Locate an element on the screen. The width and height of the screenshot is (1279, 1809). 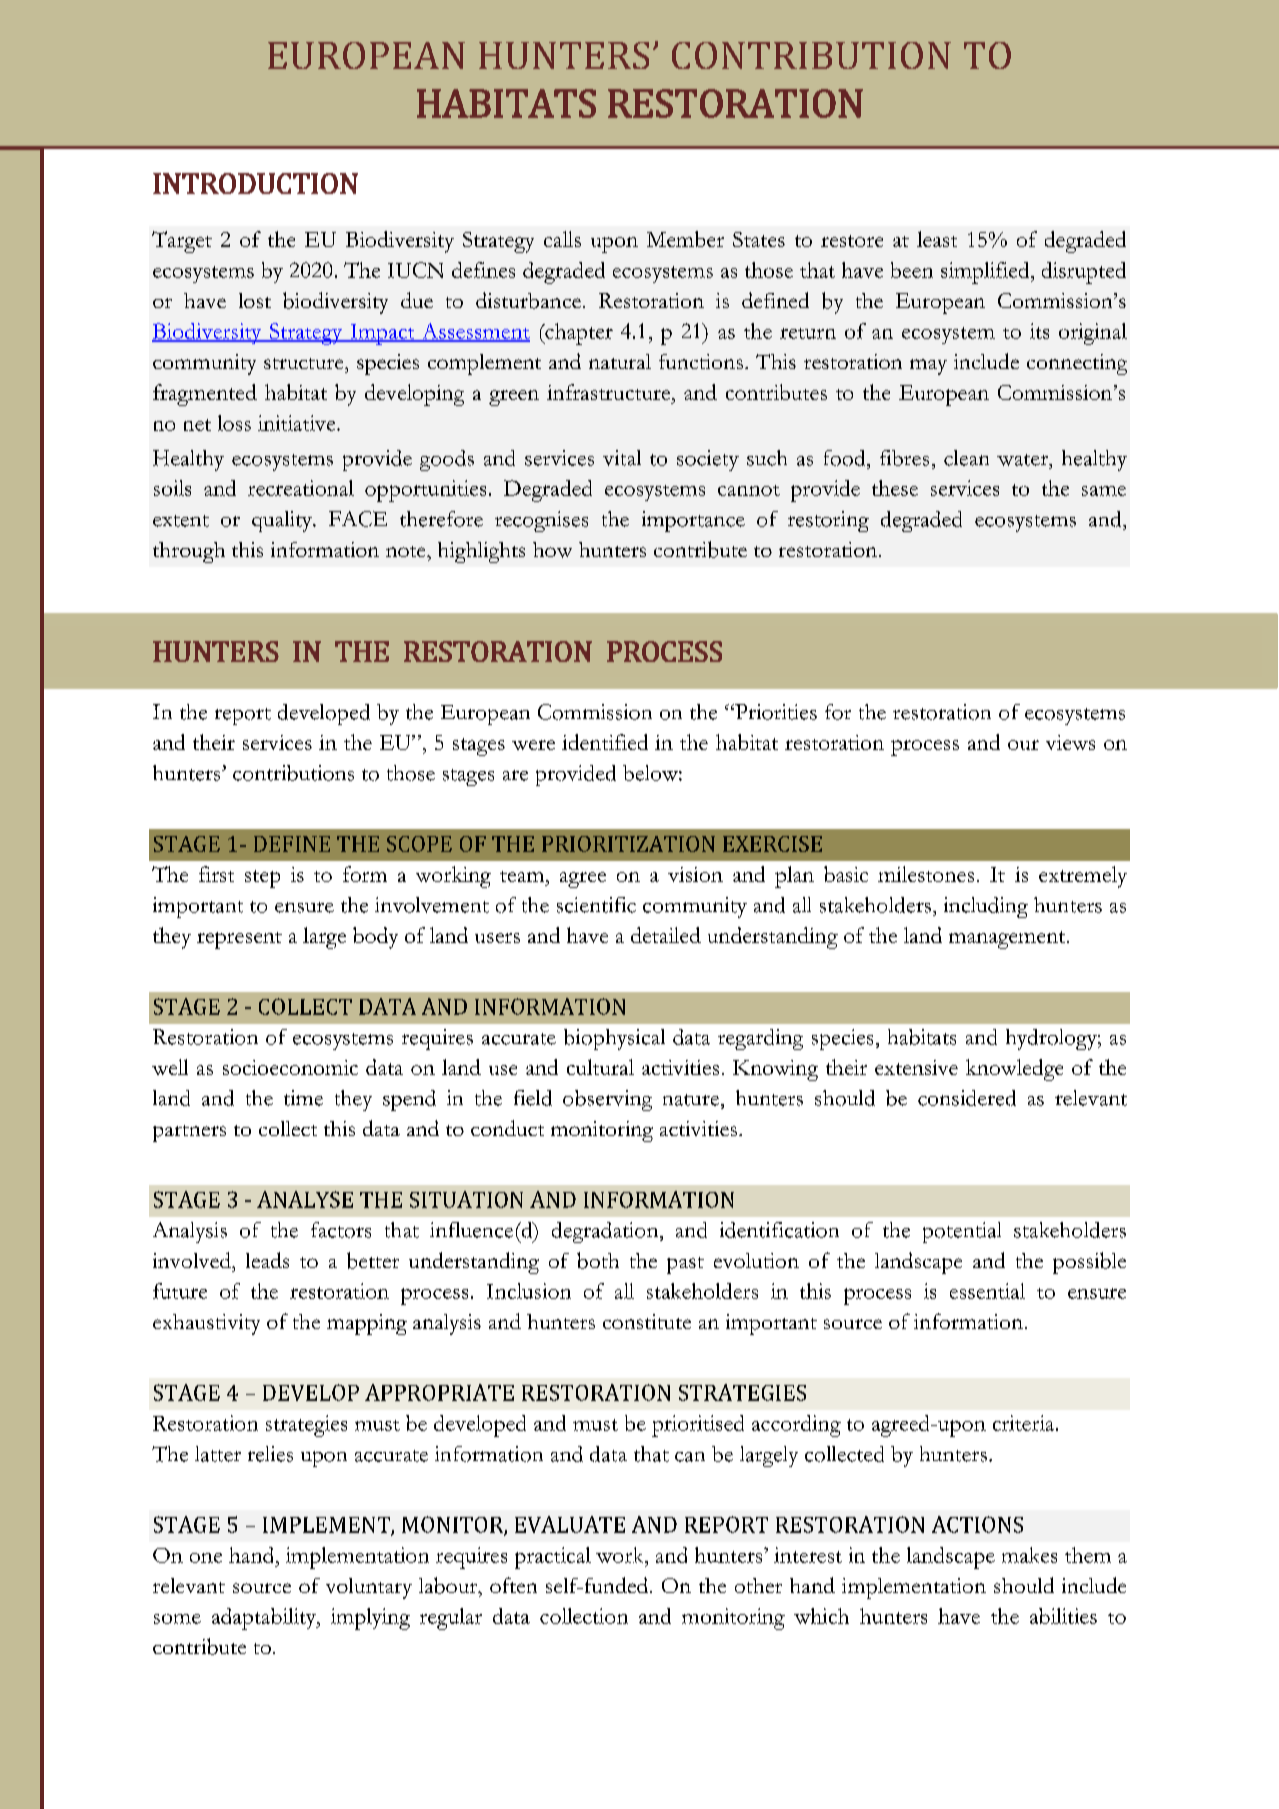
least is located at coordinates (937, 239).
